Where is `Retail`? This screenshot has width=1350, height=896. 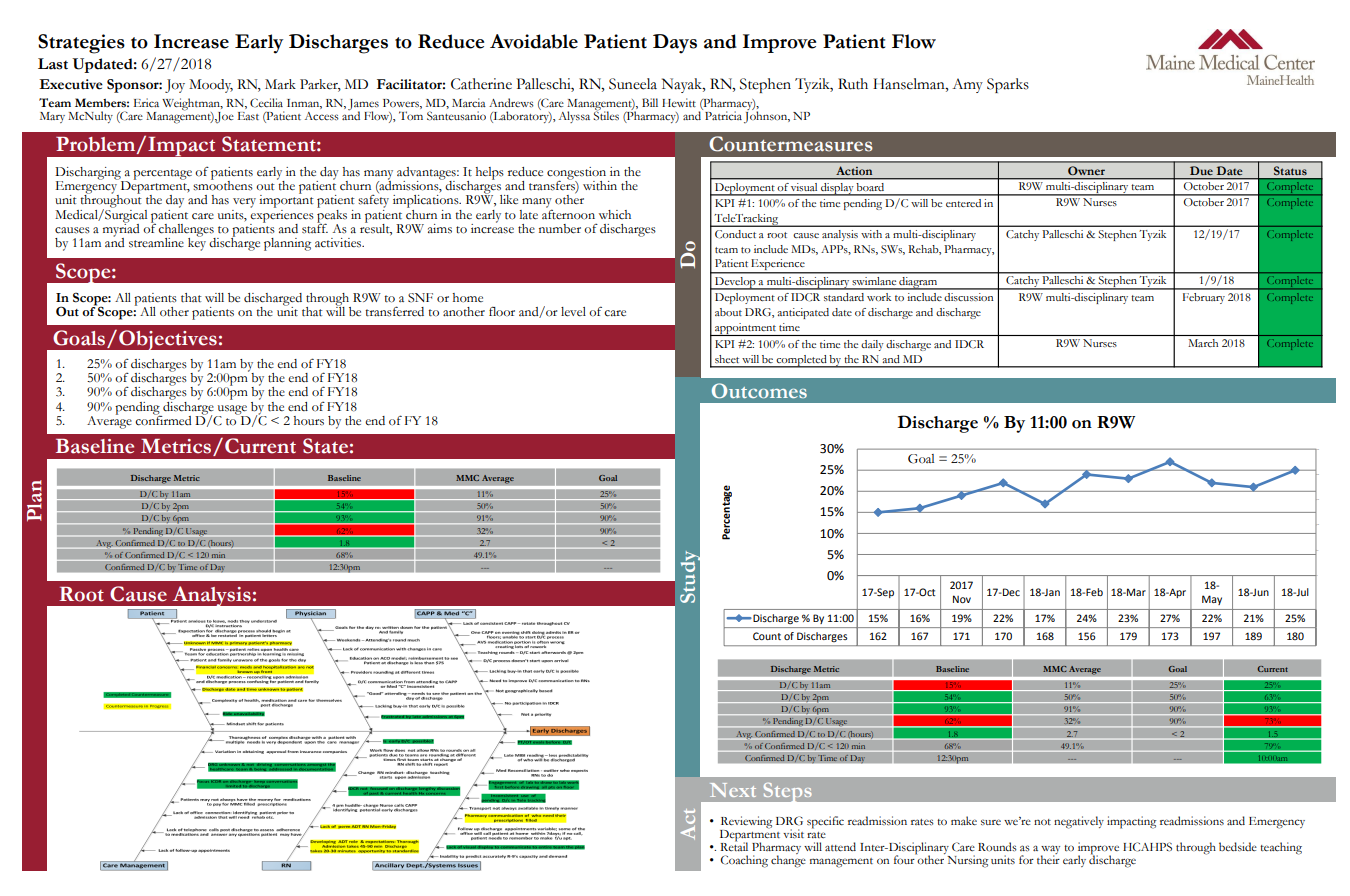 Retail is located at coordinates (734, 845).
